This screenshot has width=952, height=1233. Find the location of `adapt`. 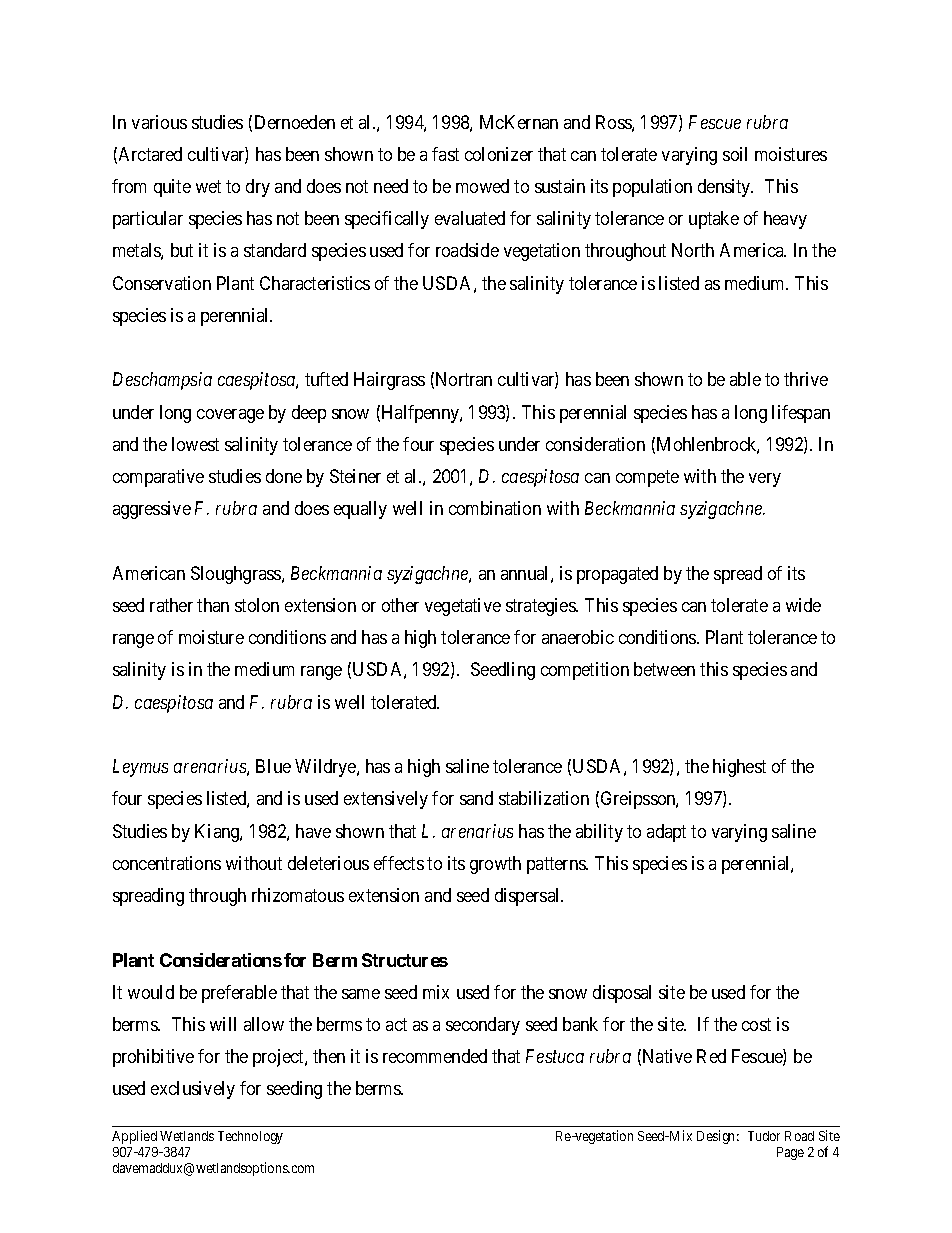

adapt is located at coordinates (666, 833).
